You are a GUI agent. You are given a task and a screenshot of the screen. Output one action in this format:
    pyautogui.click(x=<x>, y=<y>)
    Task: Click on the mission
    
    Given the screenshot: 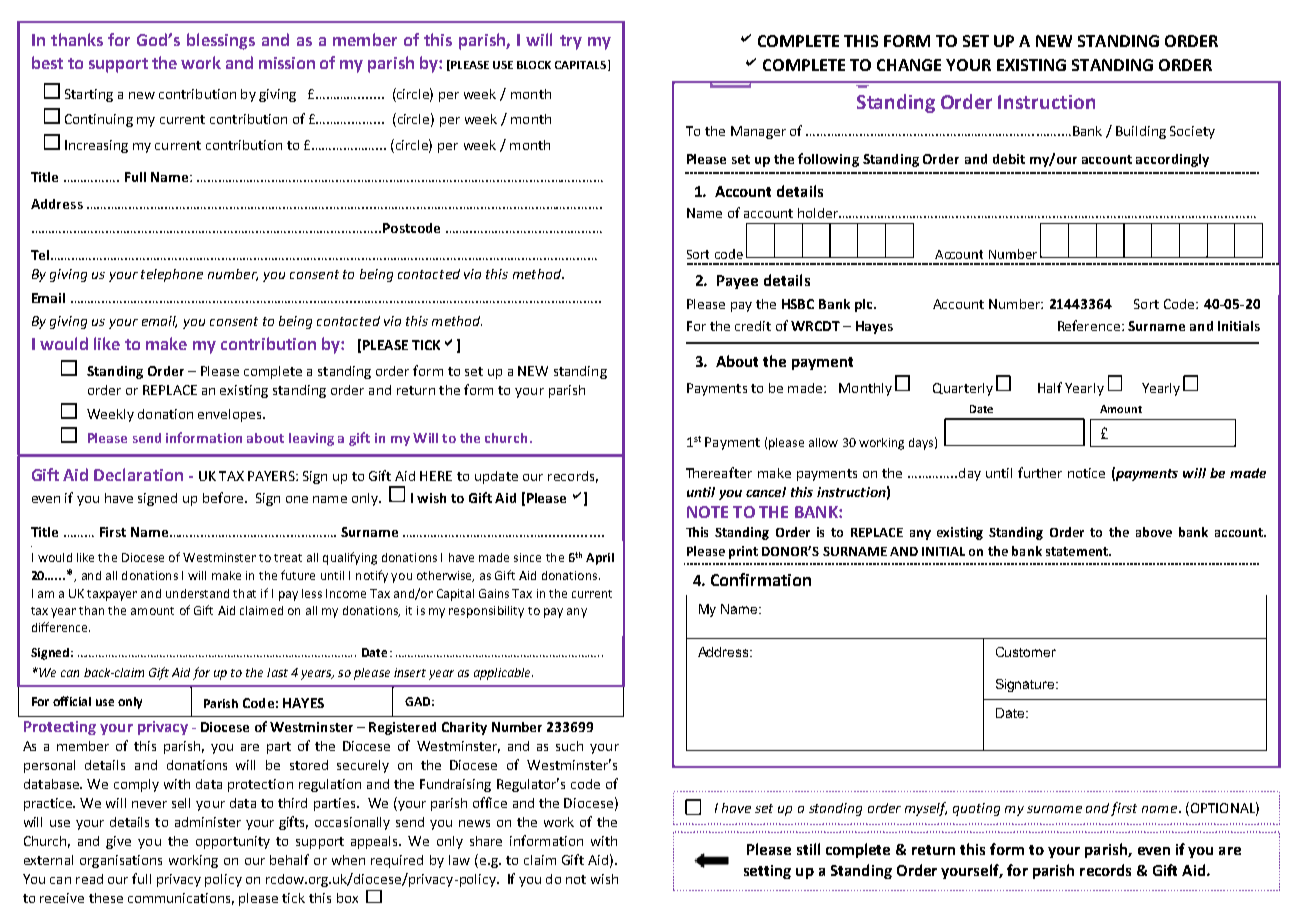 What is the action you would take?
    pyautogui.click(x=287, y=63)
